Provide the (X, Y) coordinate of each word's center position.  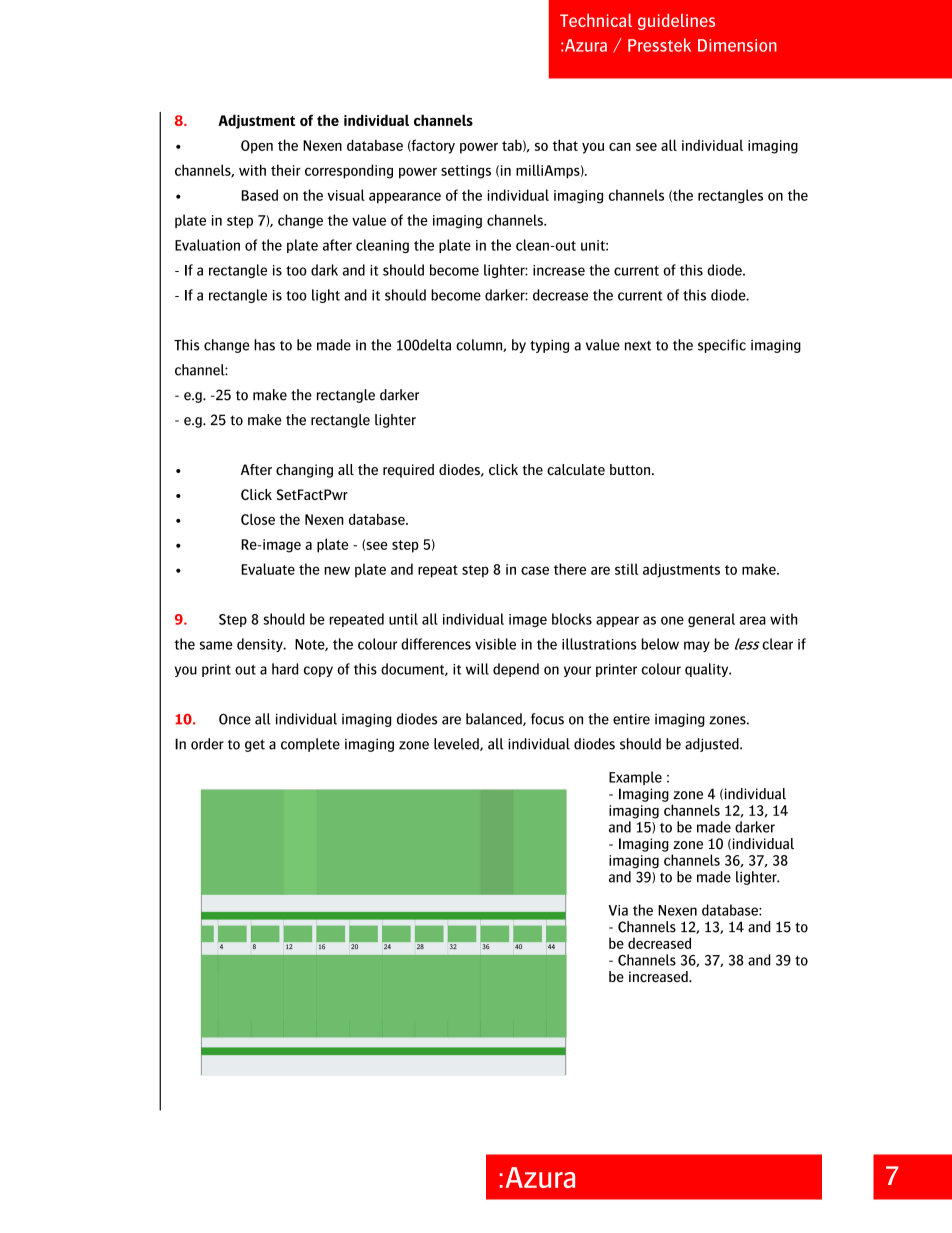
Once (235, 719)
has (264, 345)
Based (259, 195)
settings (466, 172)
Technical (596, 20)
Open (257, 147)
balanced (495, 719)
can (620, 147)
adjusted (713, 745)
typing (549, 346)
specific (722, 346)
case (535, 570)
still (626, 569)
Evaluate (268, 569)
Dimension (737, 45)
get (255, 745)
